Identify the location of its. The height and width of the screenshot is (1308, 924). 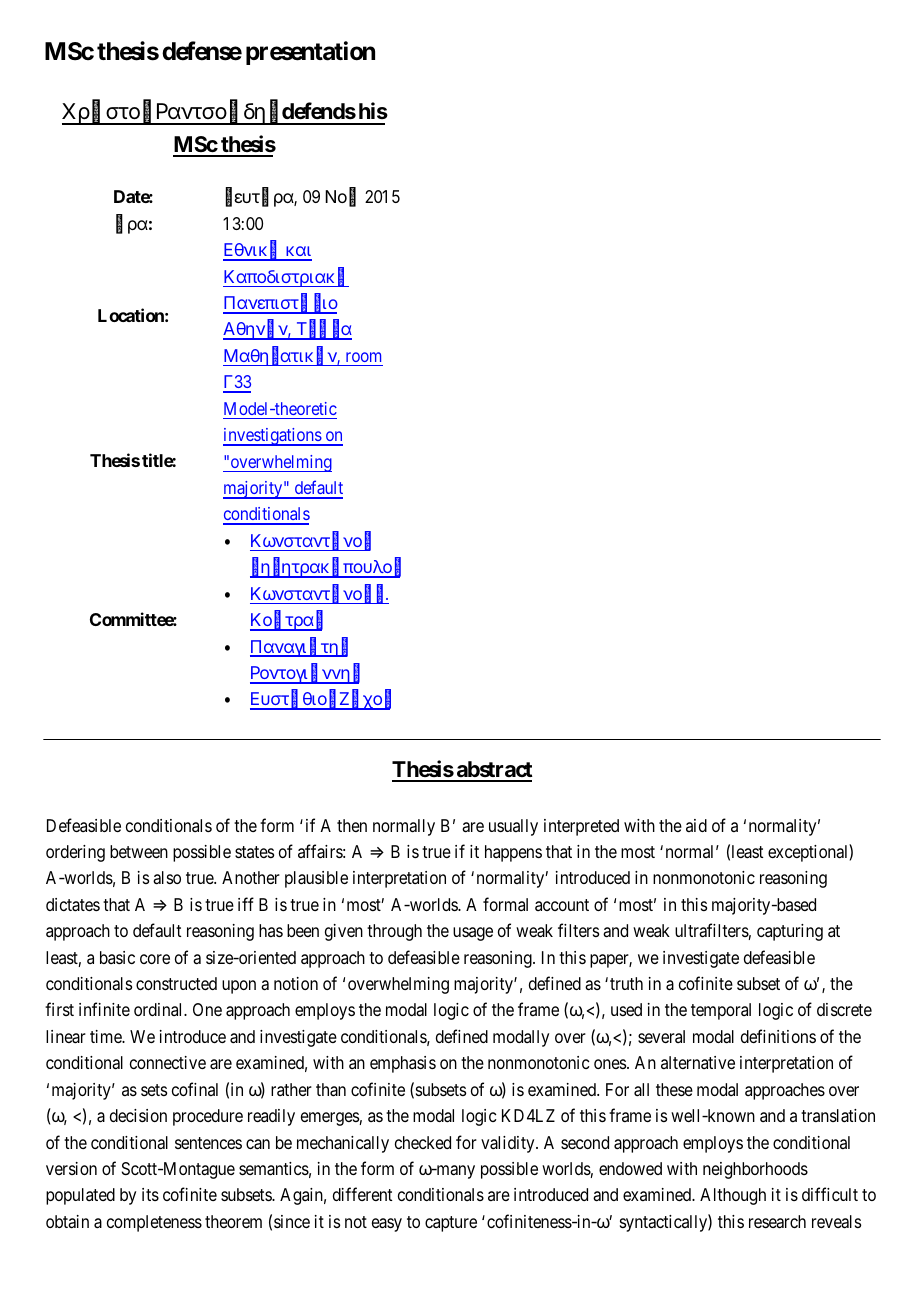
(150, 1194).
